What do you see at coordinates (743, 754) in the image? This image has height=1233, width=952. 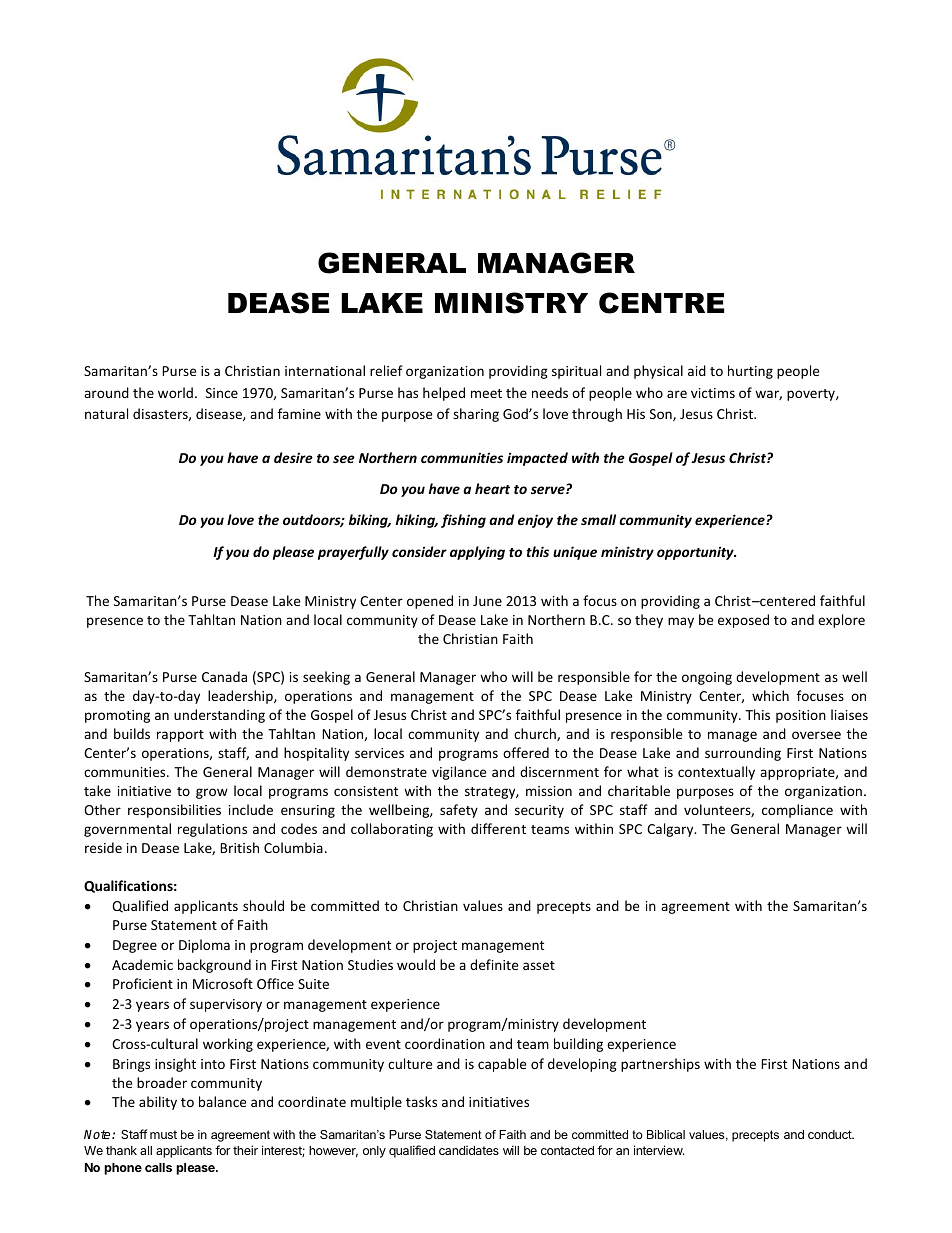 I see `surrounding` at bounding box center [743, 754].
